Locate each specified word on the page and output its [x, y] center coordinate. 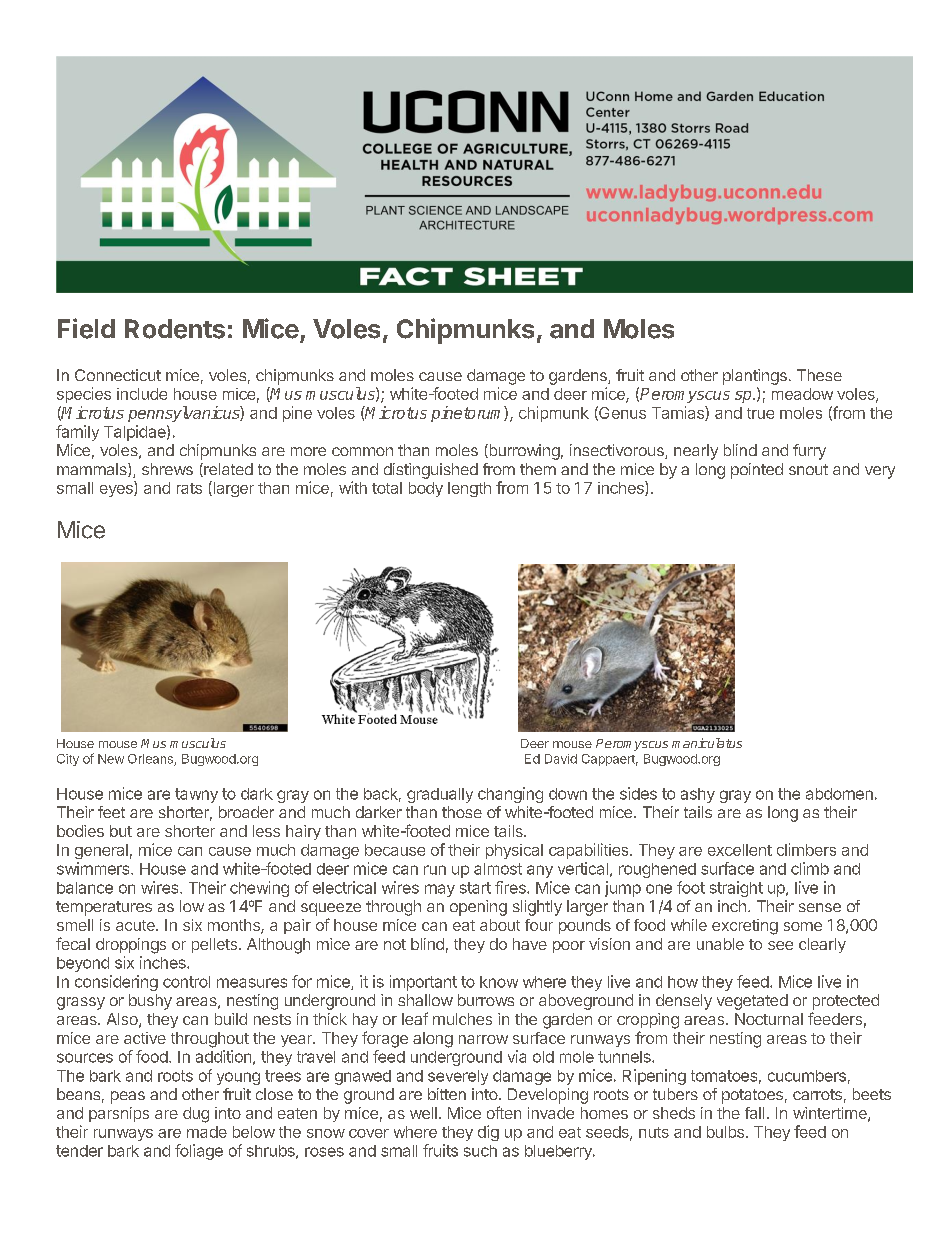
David [561, 759]
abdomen [839, 794]
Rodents [175, 329]
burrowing [523, 452]
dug [196, 1115]
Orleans [151, 760]
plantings [755, 377]
